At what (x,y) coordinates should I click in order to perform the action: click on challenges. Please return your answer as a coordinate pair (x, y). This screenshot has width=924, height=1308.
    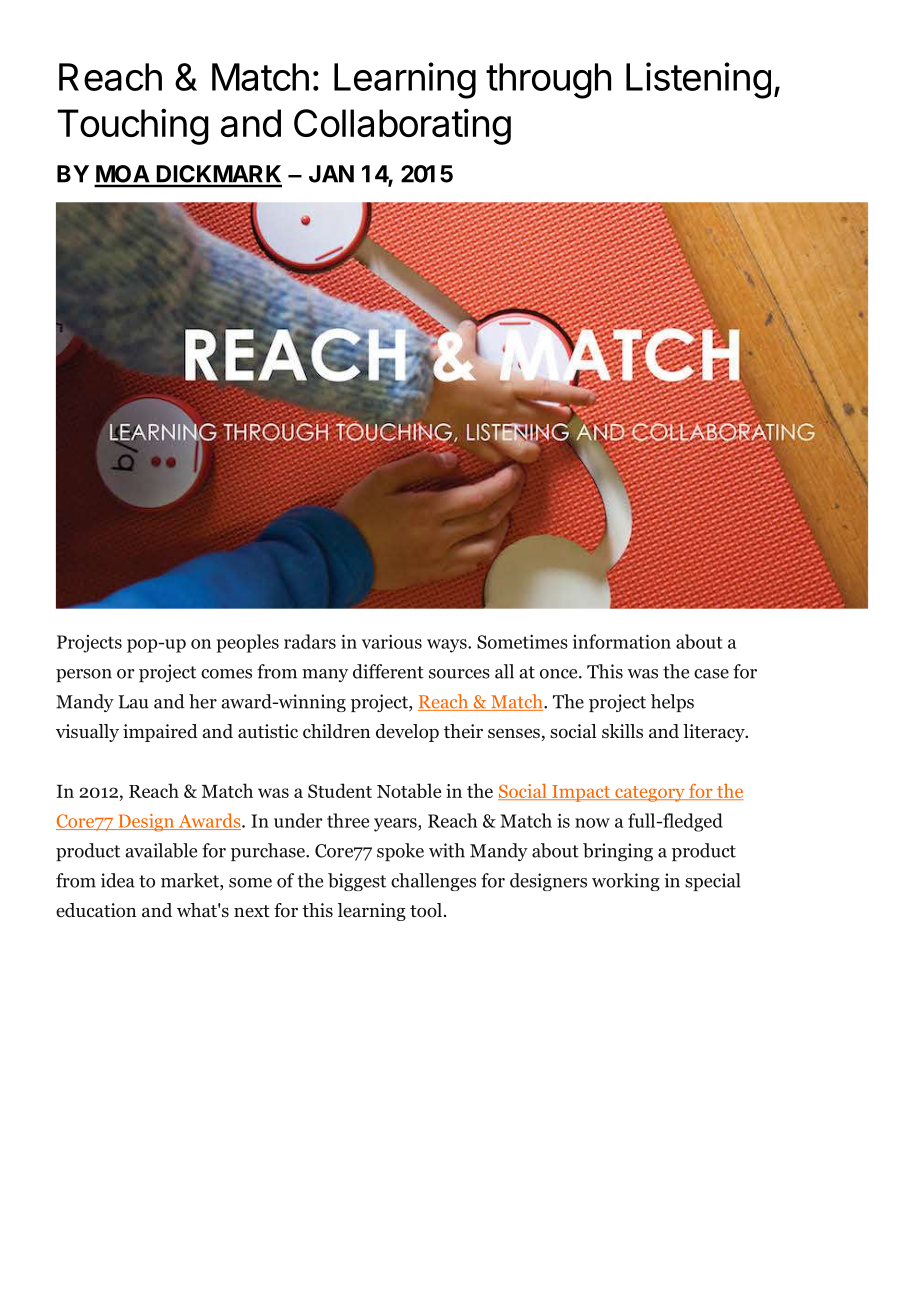
    Looking at the image, I should click on (433, 882).
